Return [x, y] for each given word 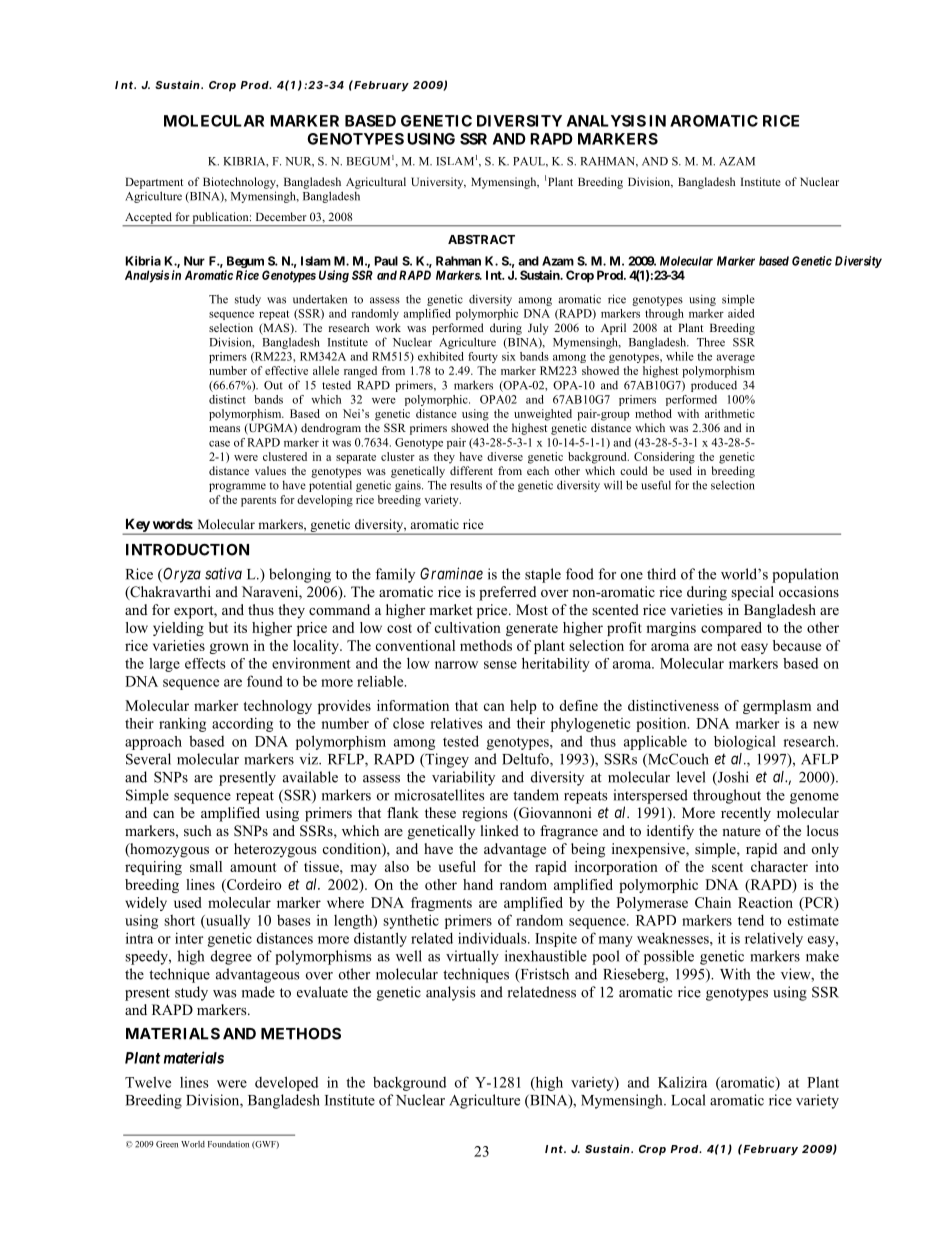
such [198, 830]
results [466, 485]
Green [167, 1144]
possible [669, 957]
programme [237, 487]
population [805, 575]
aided [741, 313]
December [281, 216]
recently [746, 814]
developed [286, 1083]
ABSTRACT [481, 239]
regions [484, 814]
